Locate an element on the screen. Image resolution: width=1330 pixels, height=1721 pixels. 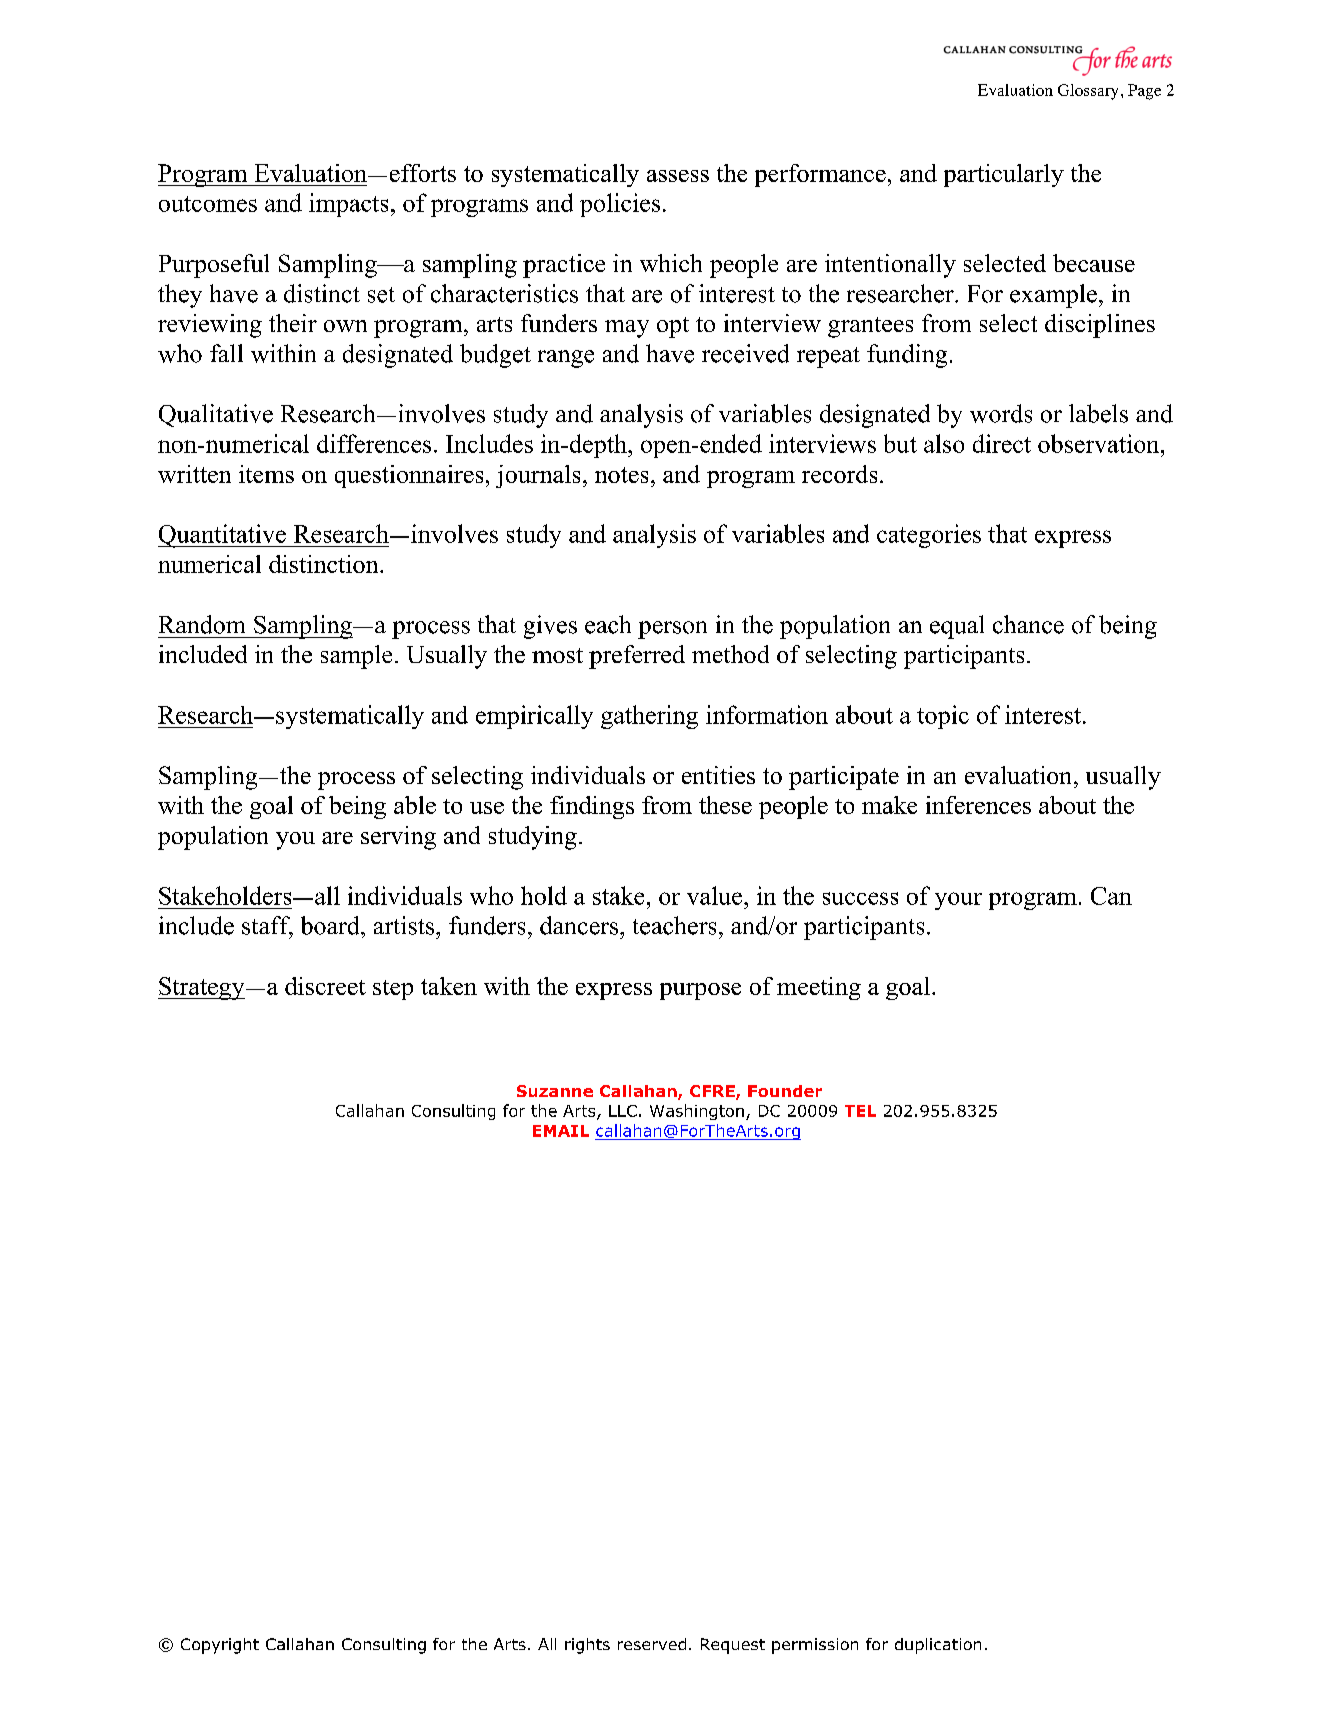
impacts is located at coordinates (348, 205).
